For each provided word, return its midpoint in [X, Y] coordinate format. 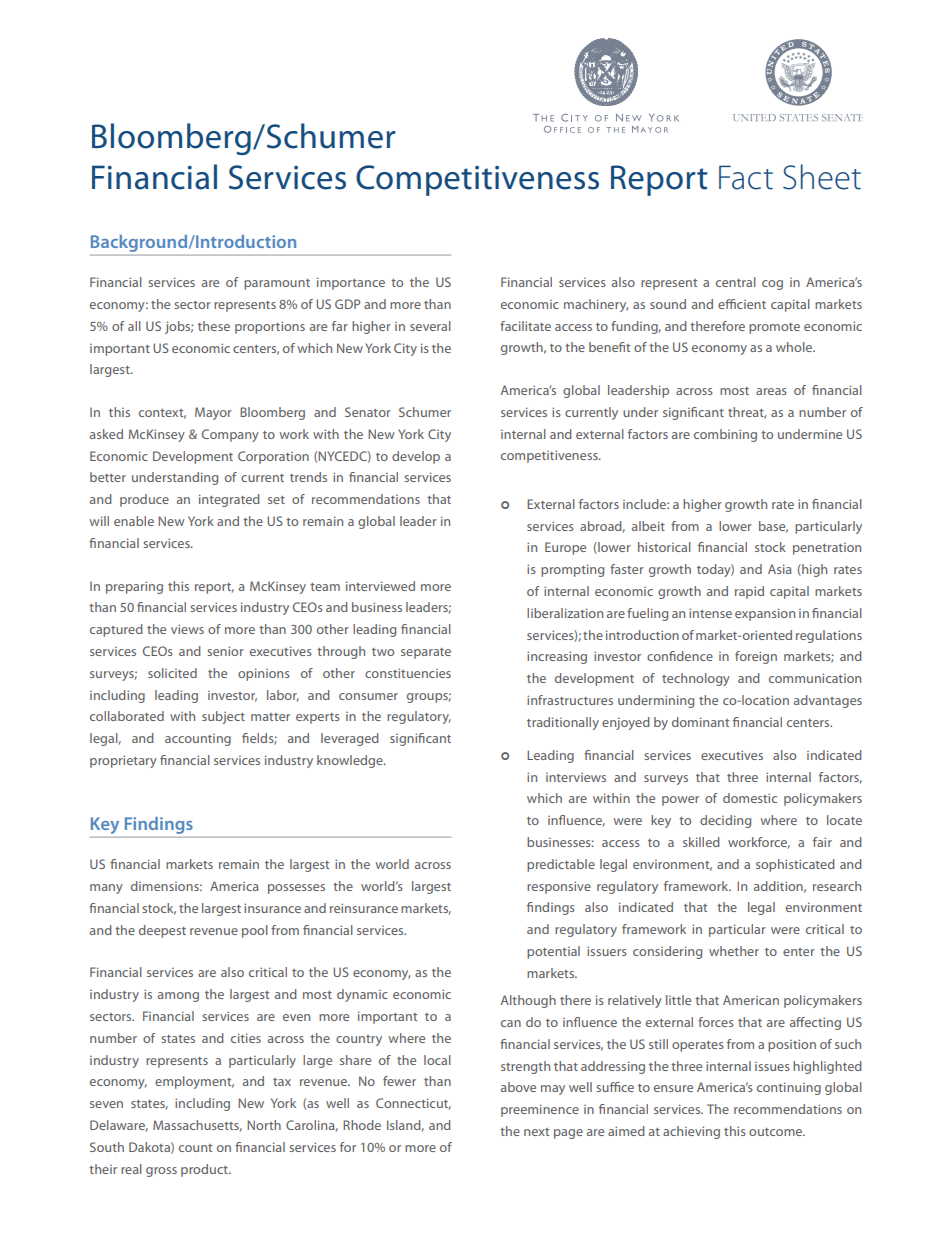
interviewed [380, 586]
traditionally [563, 723]
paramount [277, 284]
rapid [749, 592]
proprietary [123, 761]
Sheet [822, 177]
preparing [134, 587]
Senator [368, 412]
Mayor [213, 413]
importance [351, 283]
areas [771, 391]
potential [553, 952]
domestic [750, 798]
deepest [162, 931]
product [205, 1170]
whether [734, 951]
